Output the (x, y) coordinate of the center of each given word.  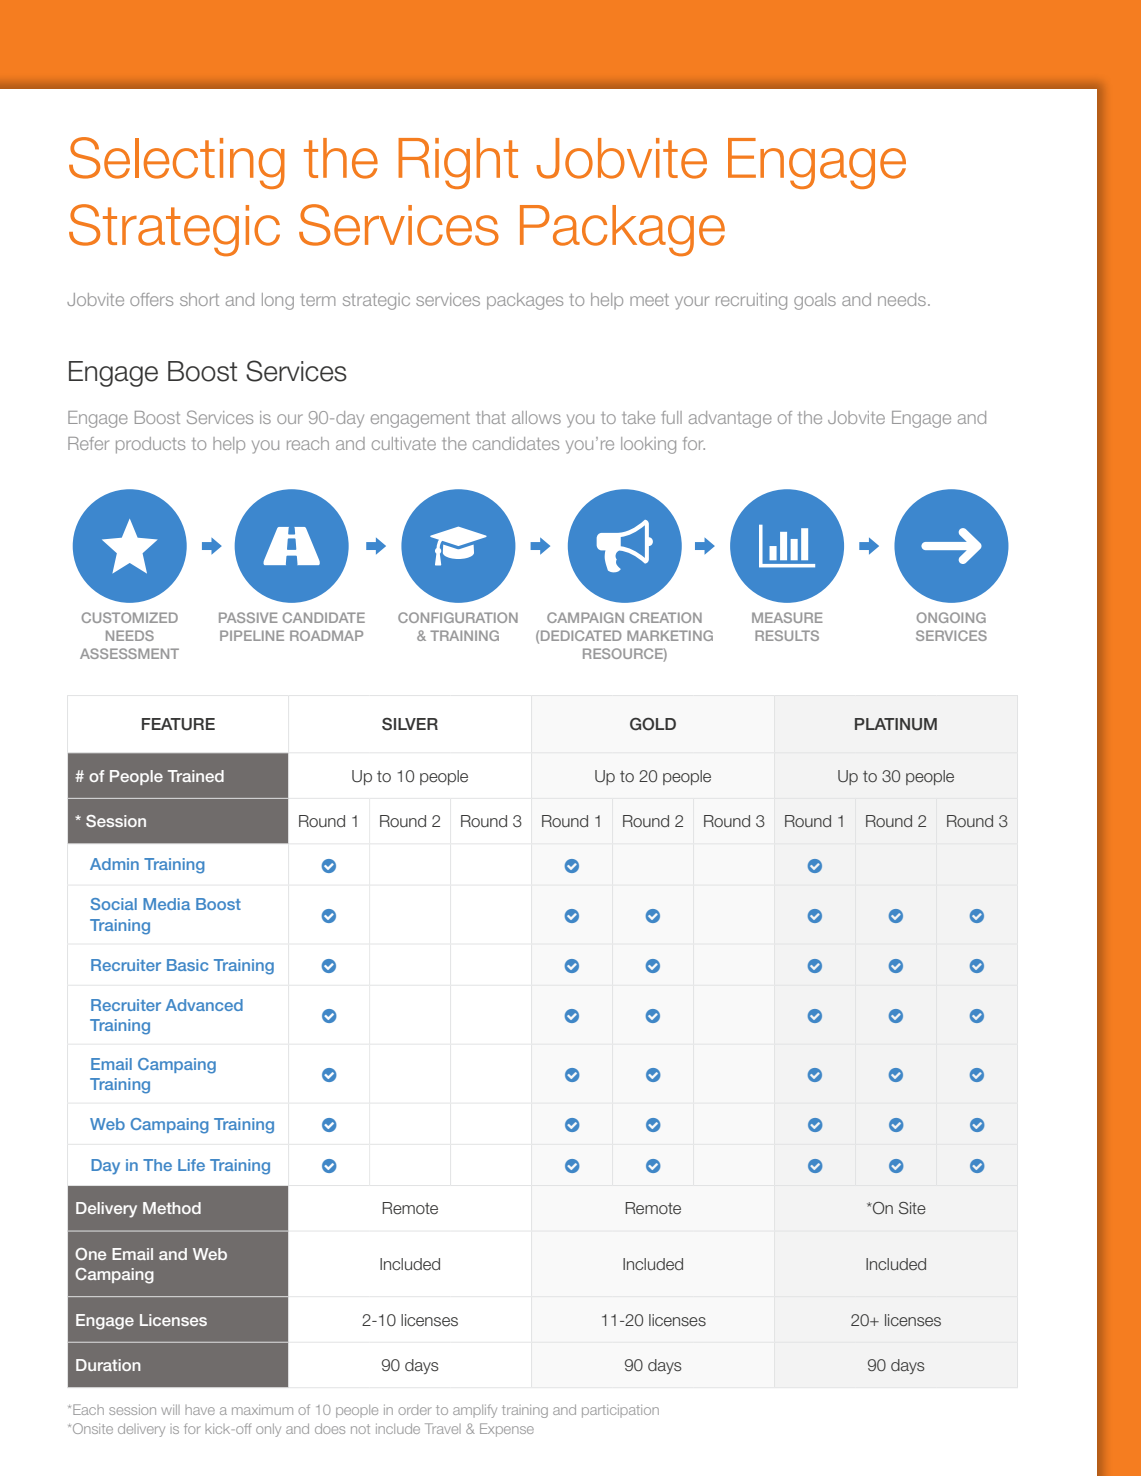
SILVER (410, 724)
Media (166, 904)
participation (620, 1411)
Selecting (177, 163)
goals (815, 301)
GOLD (653, 724)
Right (458, 163)
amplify (475, 1411)
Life (191, 1165)
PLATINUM (896, 724)
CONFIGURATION (458, 617)
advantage (730, 419)
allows (536, 417)
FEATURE (178, 724)
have (200, 1410)
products (150, 445)
